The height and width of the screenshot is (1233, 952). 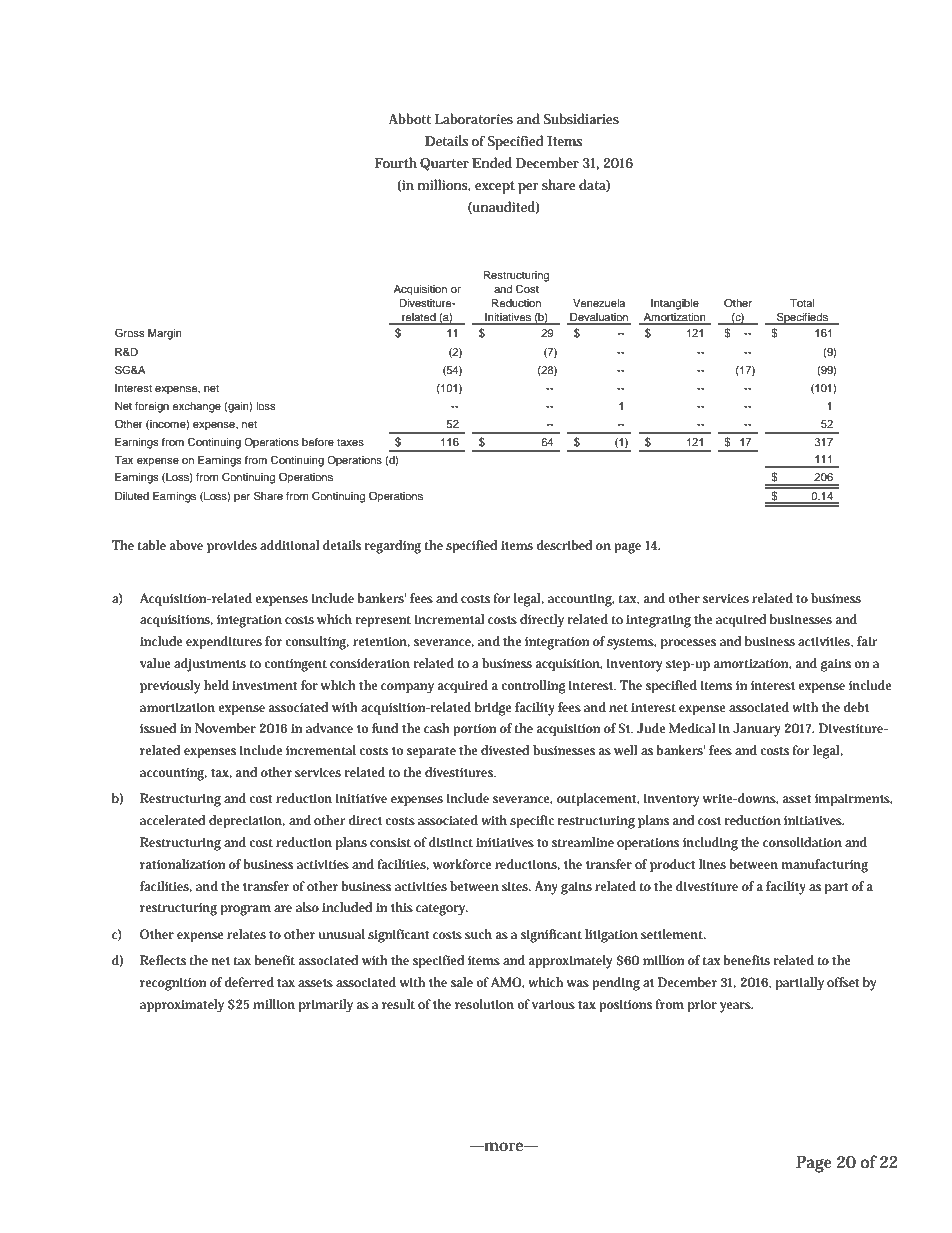 What do you see at coordinates (802, 303) in the screenshot?
I see `Total` at bounding box center [802, 303].
